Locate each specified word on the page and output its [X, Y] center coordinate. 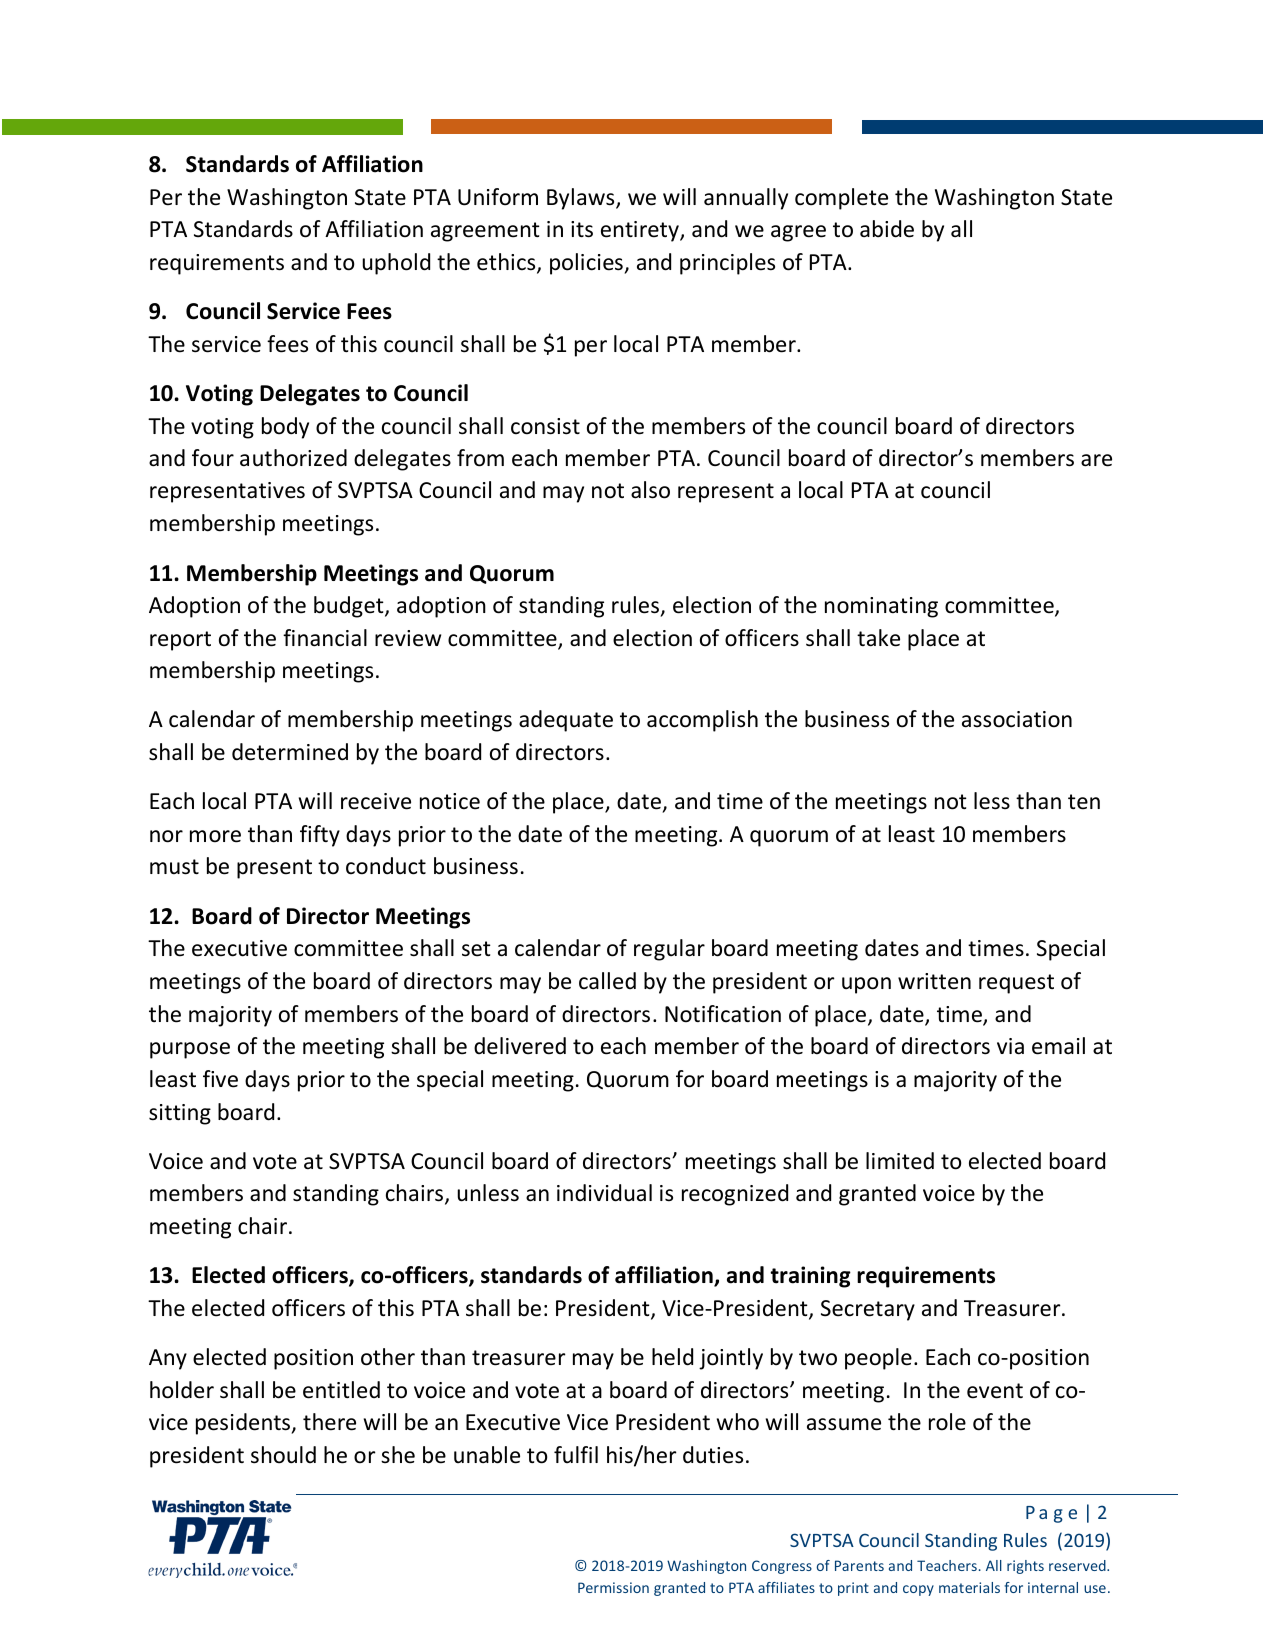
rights [1025, 1567]
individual [604, 1193]
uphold [396, 264]
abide [887, 229]
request [1016, 984]
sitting [180, 1114]
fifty [320, 836]
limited [900, 1161]
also [650, 490]
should [283, 1455]
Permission [613, 1587]
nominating [881, 607]
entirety [641, 231]
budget [350, 607]
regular [669, 950]
